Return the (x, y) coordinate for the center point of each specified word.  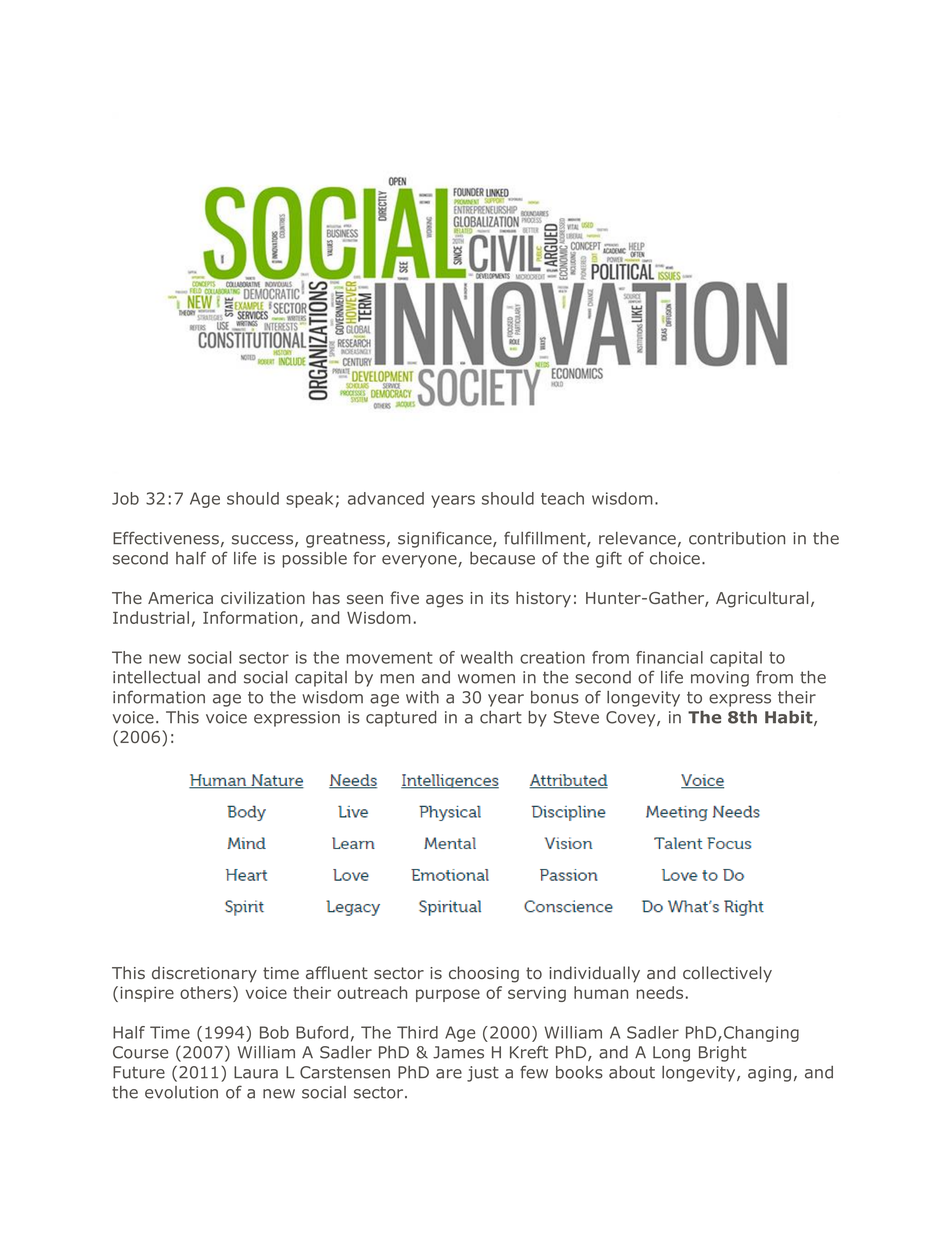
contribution (737, 538)
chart (501, 717)
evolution (181, 1092)
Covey (632, 719)
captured (401, 719)
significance (446, 539)
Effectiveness (166, 538)
